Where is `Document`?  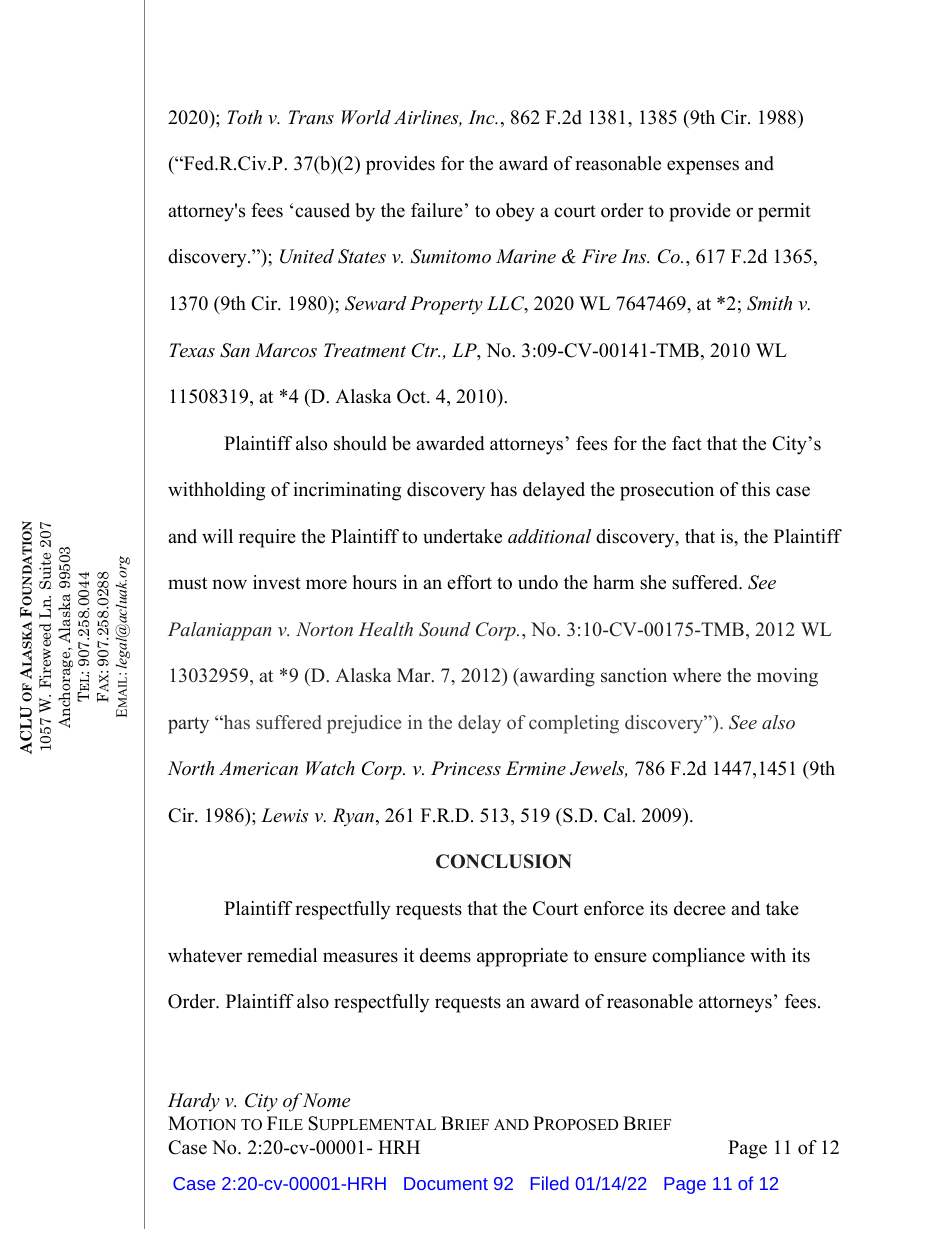
Document is located at coordinates (446, 1183).
